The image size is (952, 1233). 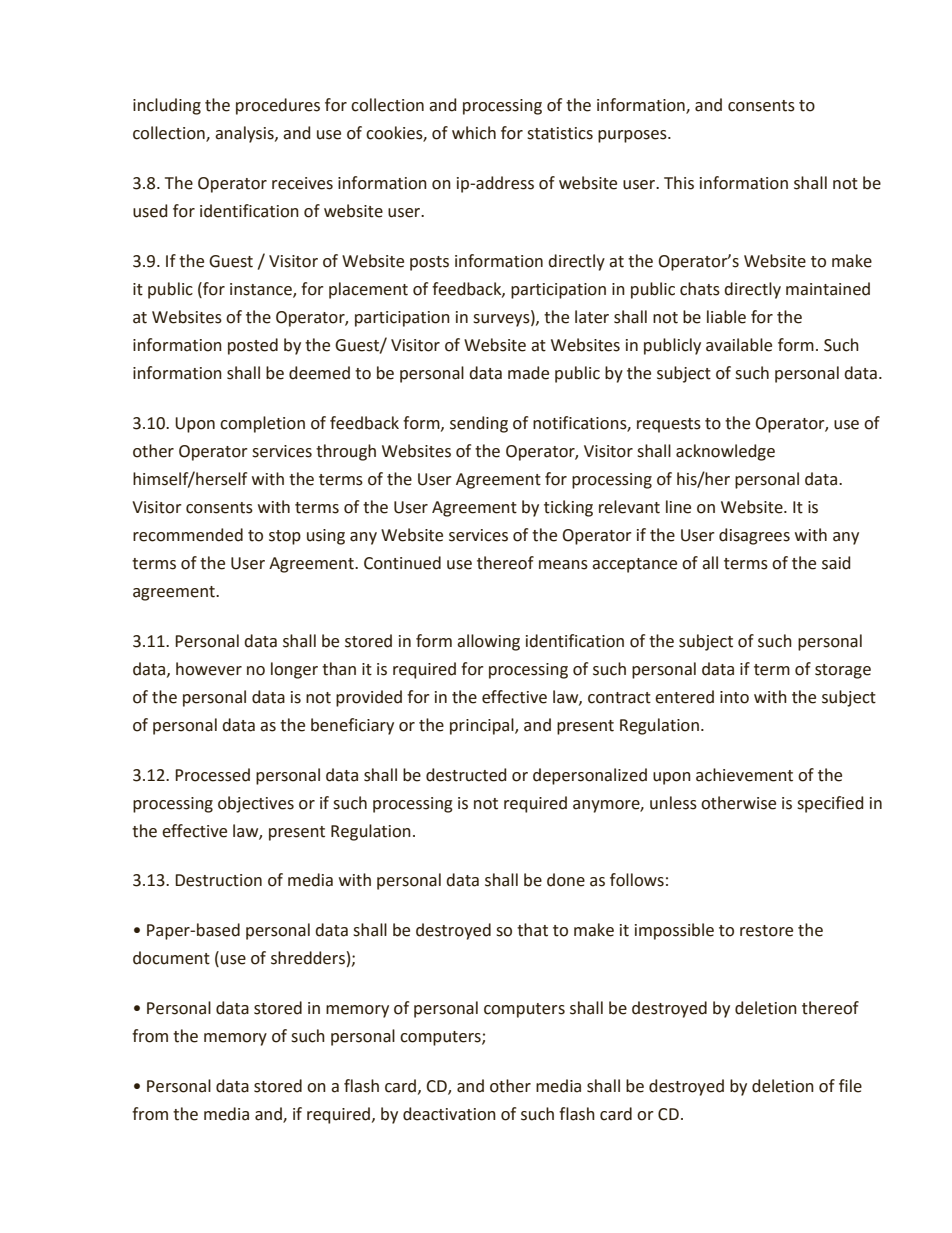 What do you see at coordinates (725, 452) in the screenshot?
I see `acknowledge` at bounding box center [725, 452].
